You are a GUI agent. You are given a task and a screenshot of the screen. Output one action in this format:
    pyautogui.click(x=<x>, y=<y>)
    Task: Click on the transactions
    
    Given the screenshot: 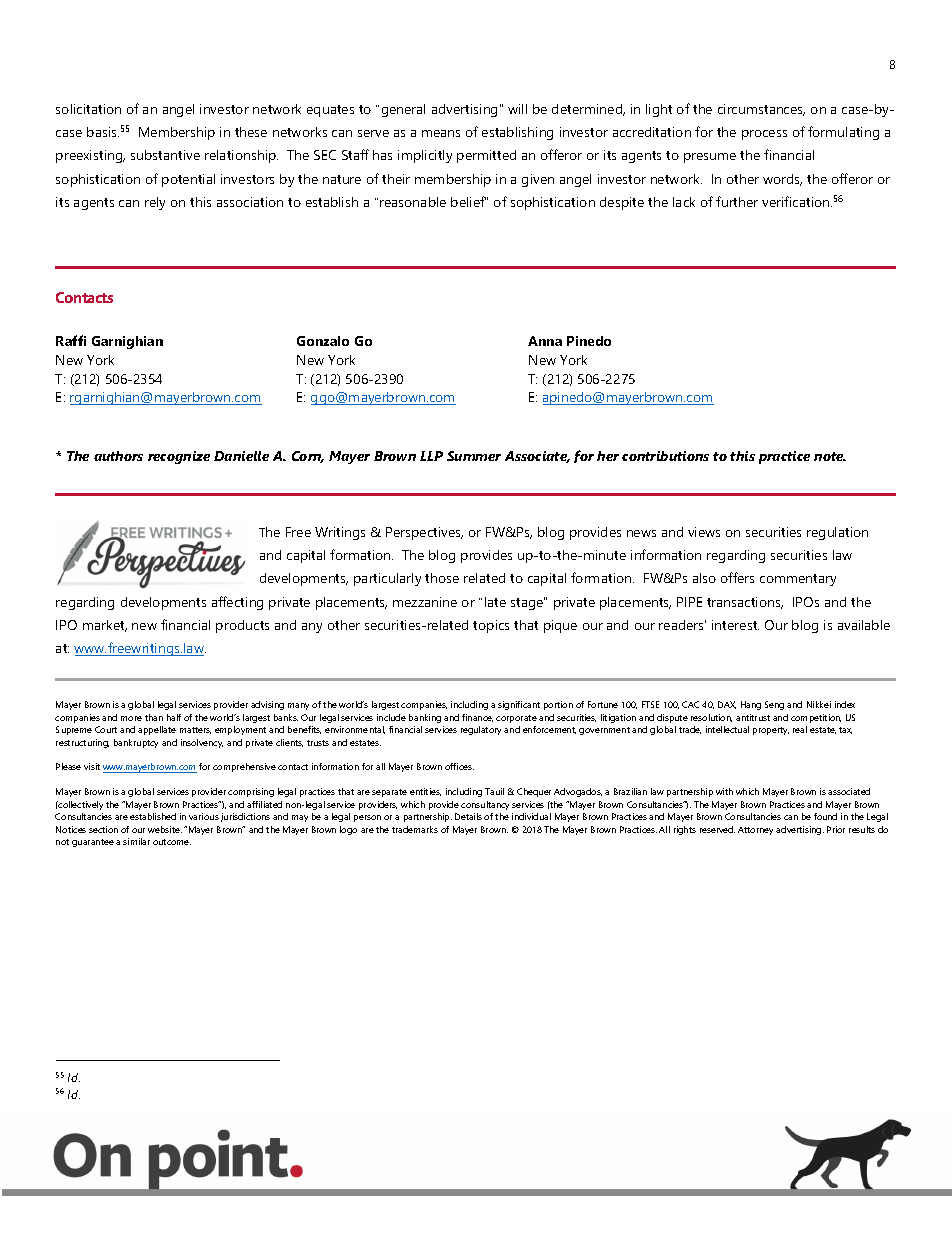 What is the action you would take?
    pyautogui.click(x=745, y=603)
